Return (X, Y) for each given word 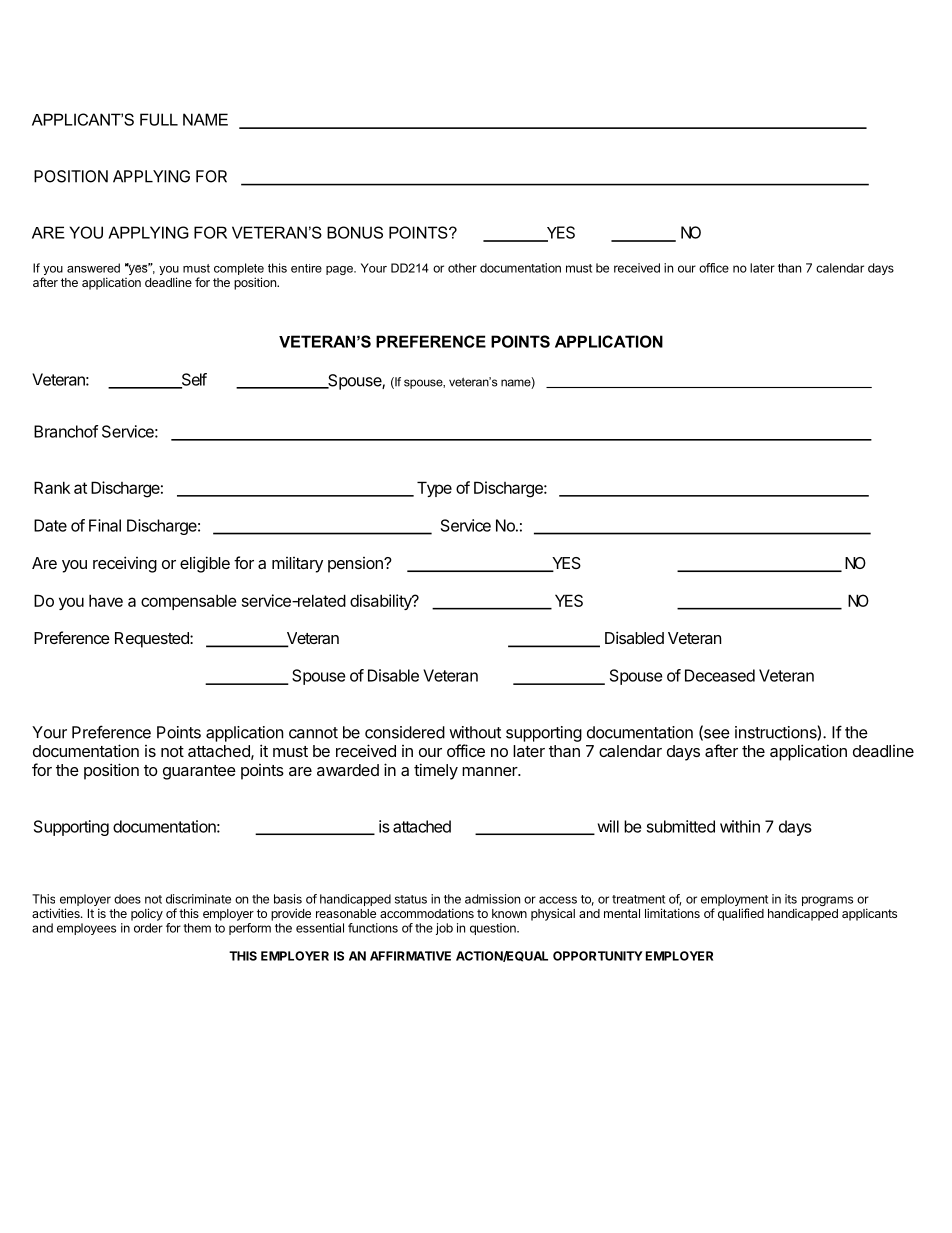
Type (434, 489)
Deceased (720, 675)
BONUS (355, 232)
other (462, 268)
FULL (159, 119)
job (444, 929)
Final (105, 525)
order (148, 928)
